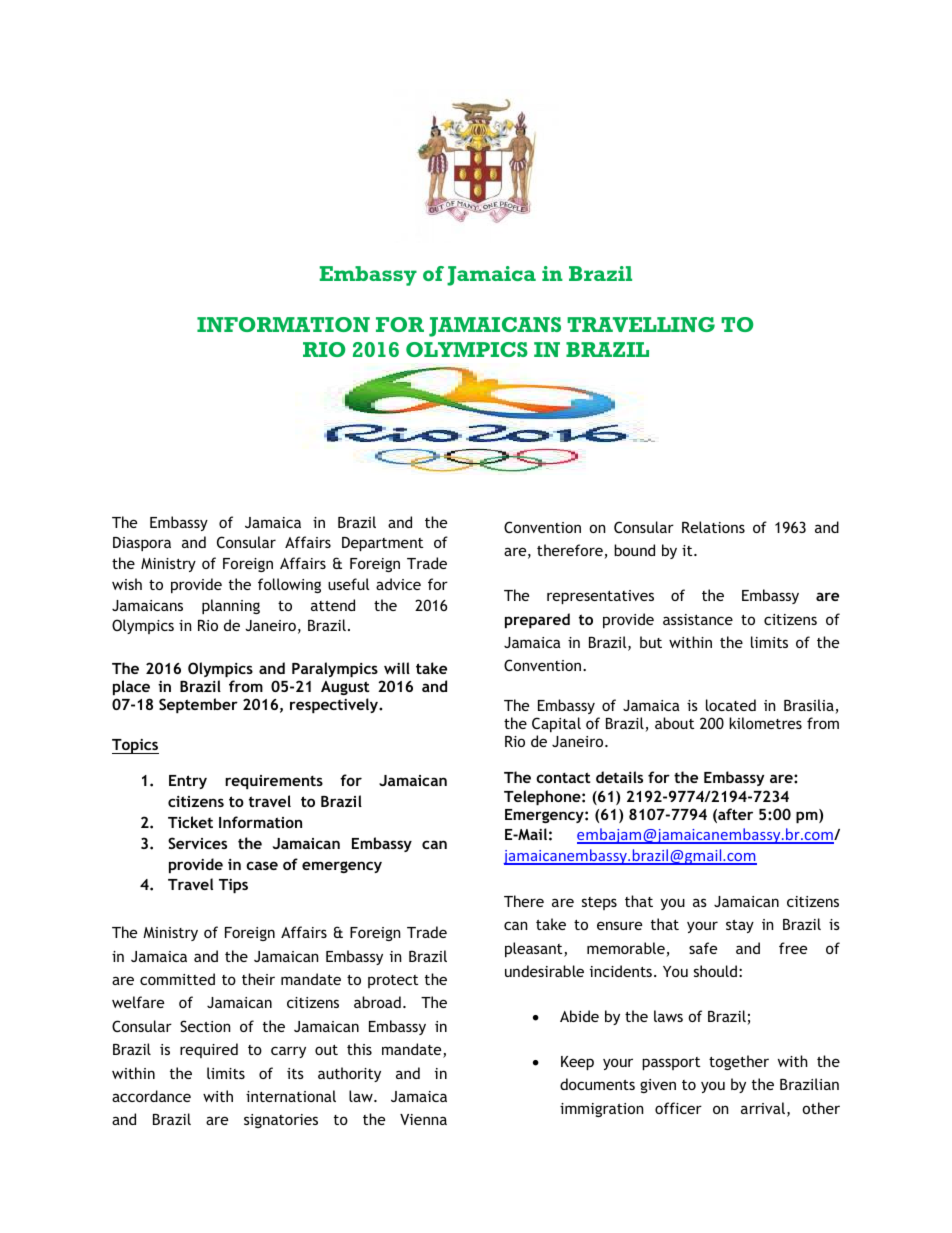 The width and height of the screenshot is (952, 1233). I want to click on Vienna, so click(423, 1119).
